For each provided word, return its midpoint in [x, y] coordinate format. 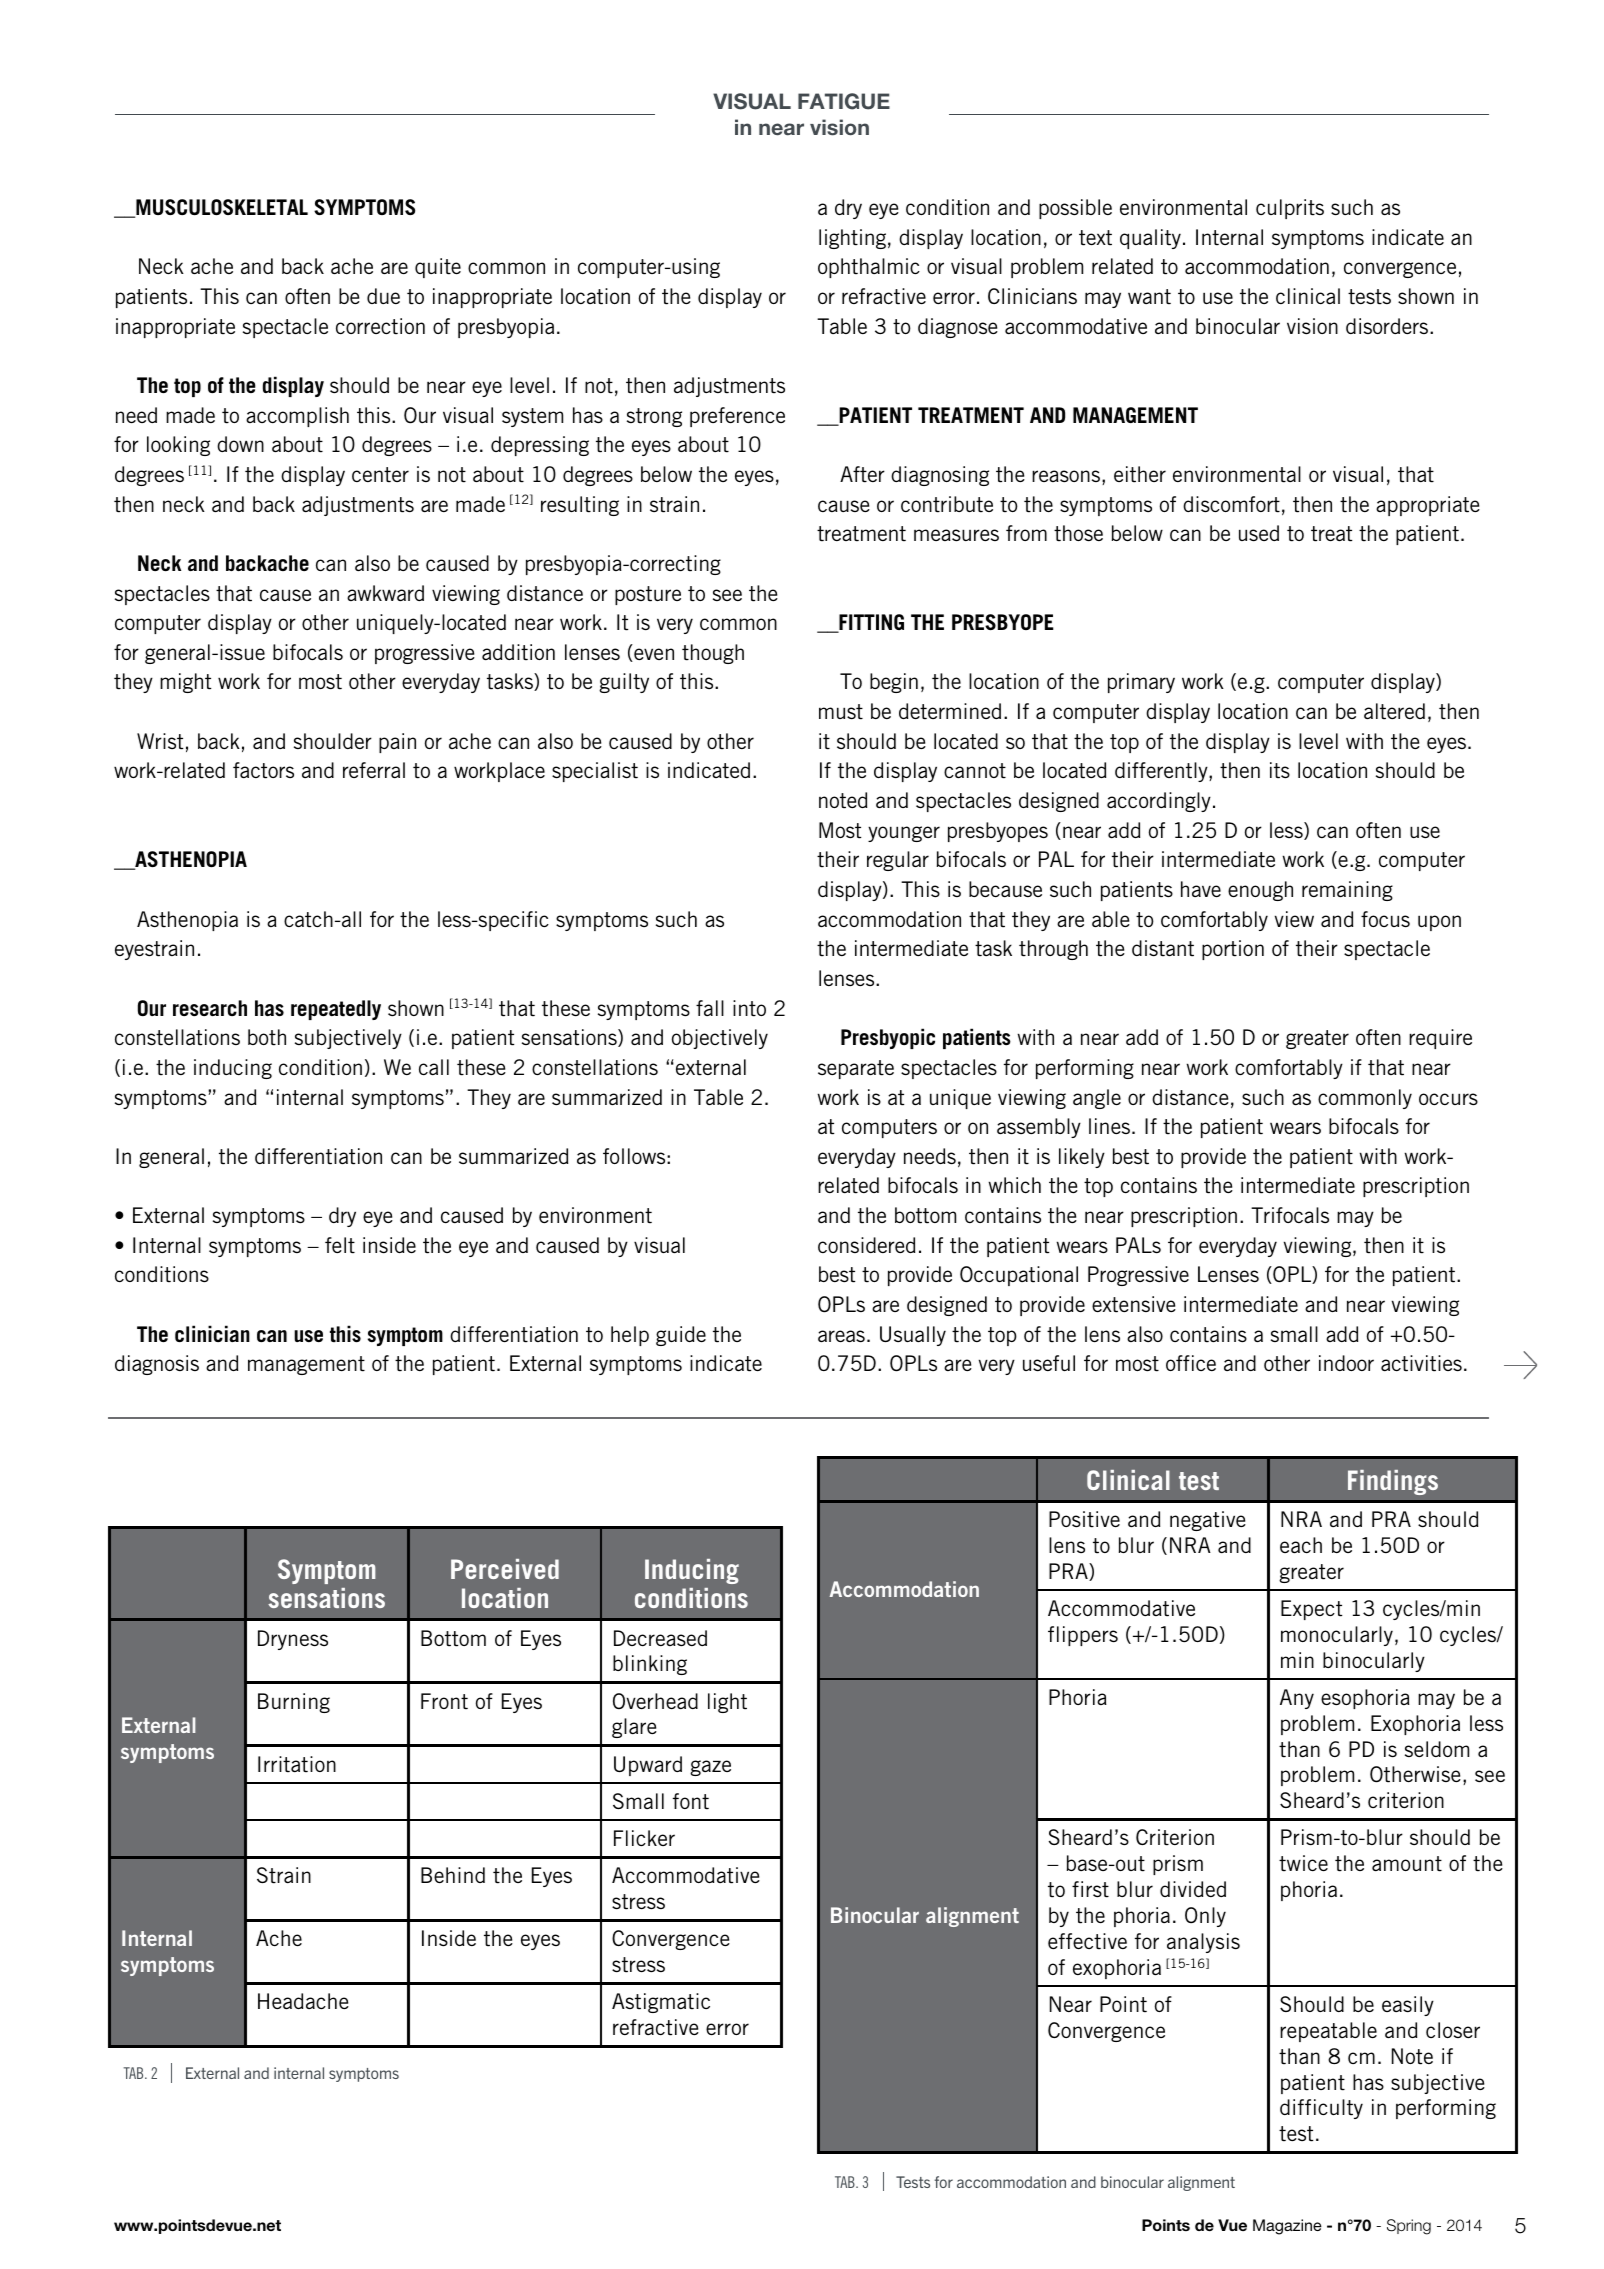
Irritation [297, 1764]
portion [1233, 950]
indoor [1346, 1363]
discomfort [1231, 504]
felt [340, 1245]
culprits [1290, 209]
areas [841, 1336]
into [749, 1008]
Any [1297, 1699]
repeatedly [336, 1010]
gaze [710, 1768]
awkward [385, 593]
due [383, 296]
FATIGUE [844, 101]
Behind [453, 1875]
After [862, 474]
